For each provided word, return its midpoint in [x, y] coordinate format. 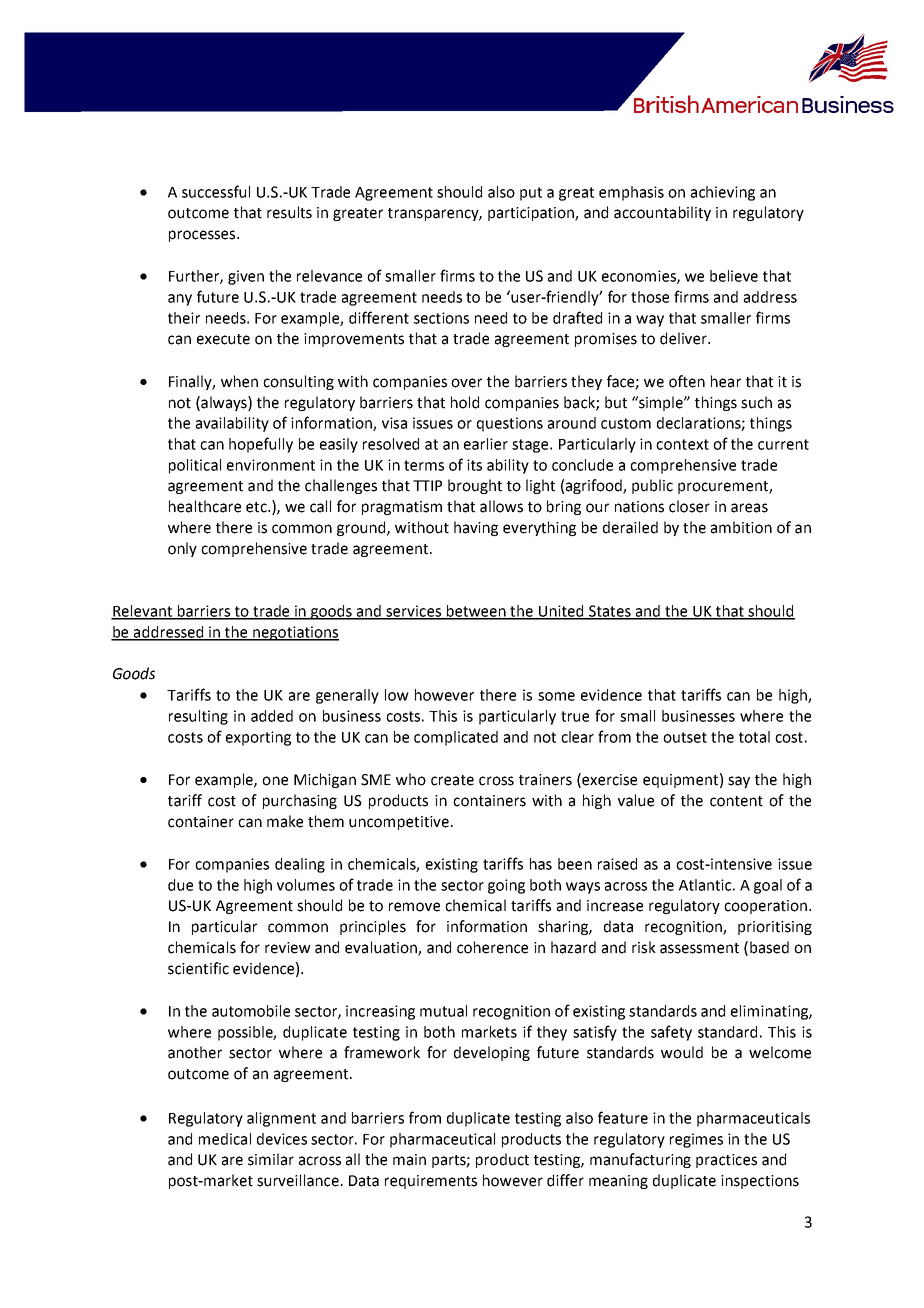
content [736, 801]
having [476, 528]
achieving [723, 193]
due [180, 885]
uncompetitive [399, 823]
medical [225, 1139]
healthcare [205, 506]
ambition [741, 527]
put [531, 194]
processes [203, 236]
